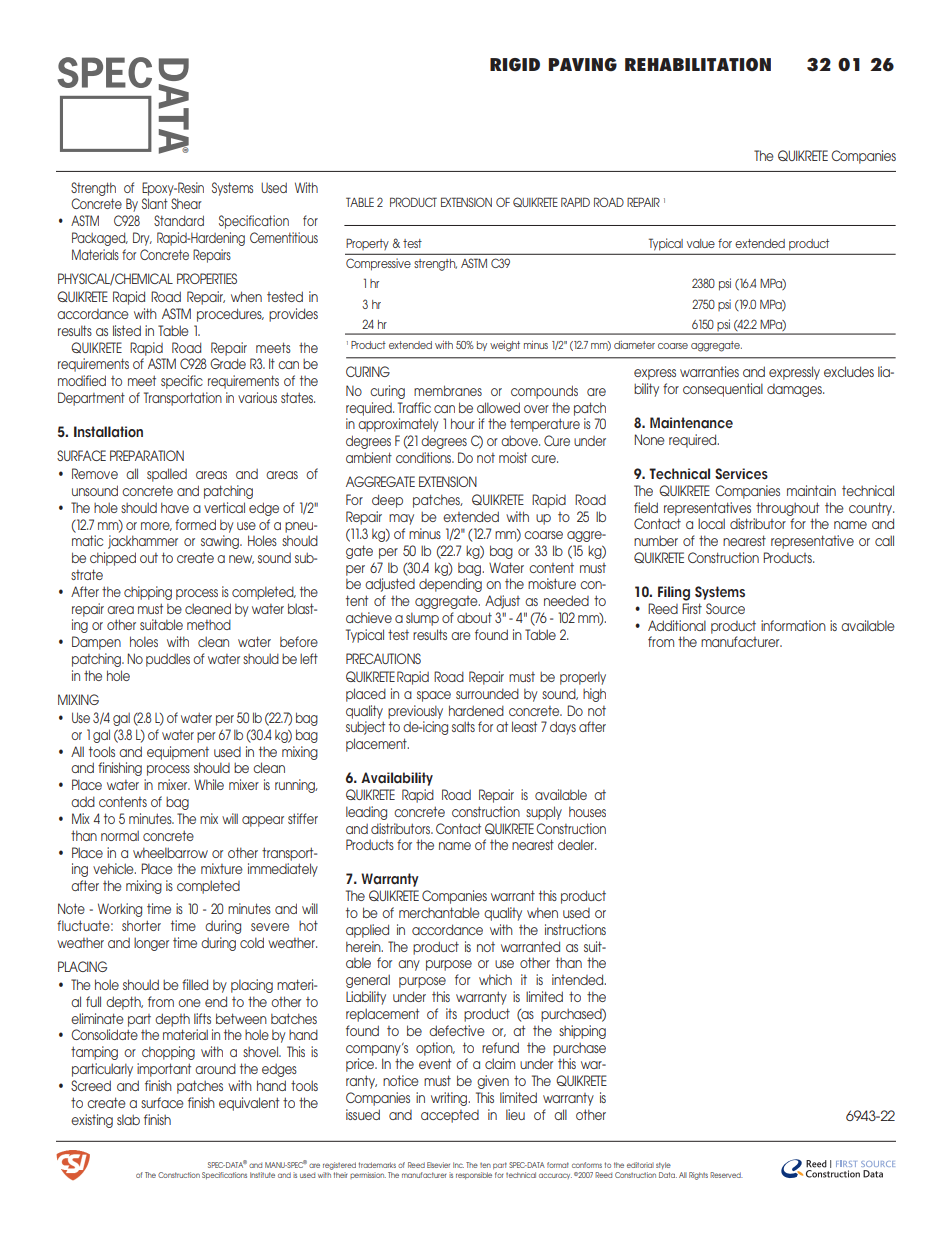 The width and height of the document is (952, 1233). I want to click on RIGID, so click(515, 65).
